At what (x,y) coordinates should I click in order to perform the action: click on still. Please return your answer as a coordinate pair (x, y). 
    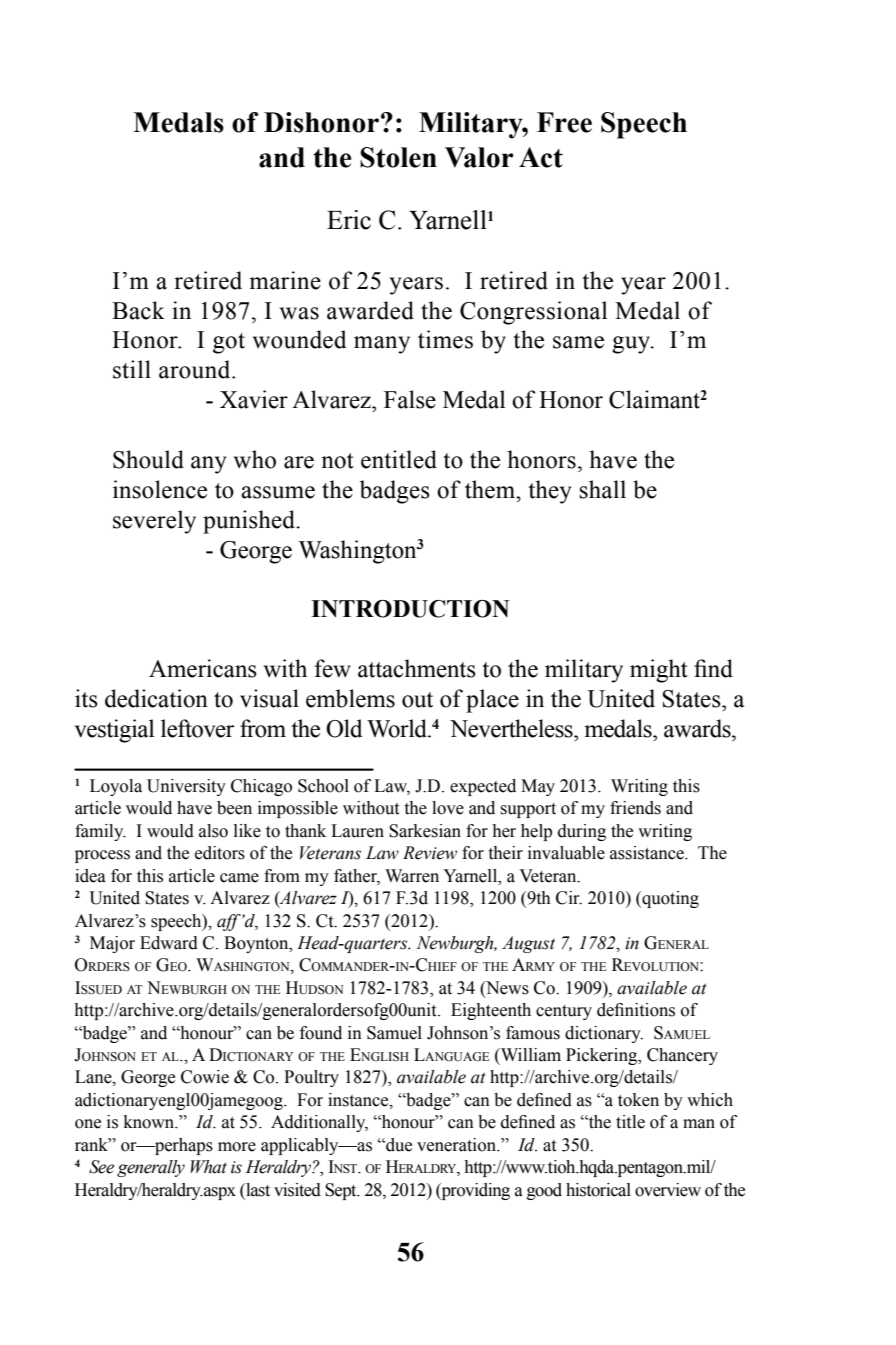
    Looking at the image, I should click on (132, 369).
